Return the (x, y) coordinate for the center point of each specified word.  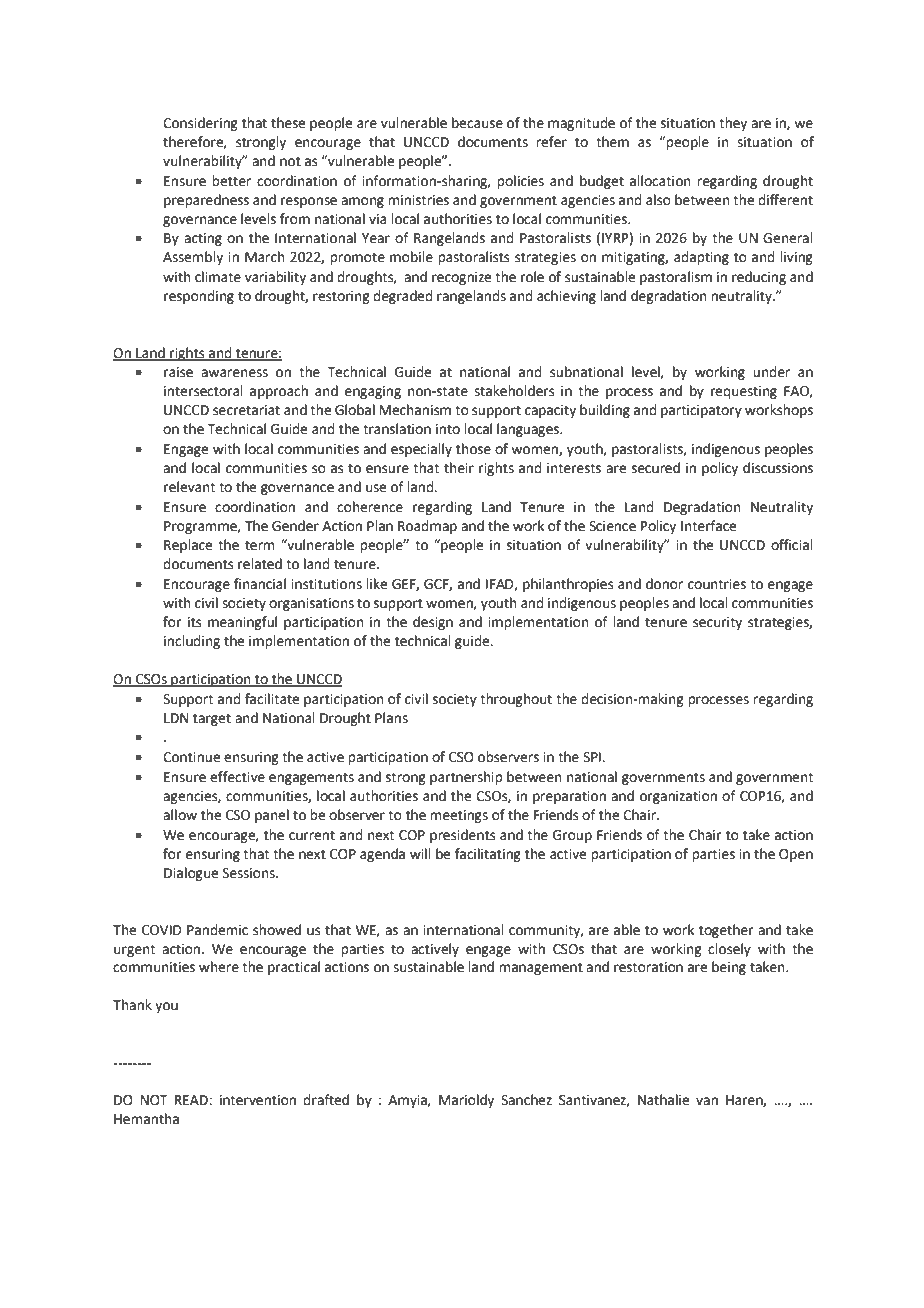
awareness (234, 373)
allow (180, 815)
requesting (744, 392)
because (477, 123)
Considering (200, 124)
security (717, 623)
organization (678, 797)
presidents (463, 836)
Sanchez (526, 1100)
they (733, 124)
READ (192, 1100)
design (433, 623)
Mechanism (415, 410)
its (195, 622)
